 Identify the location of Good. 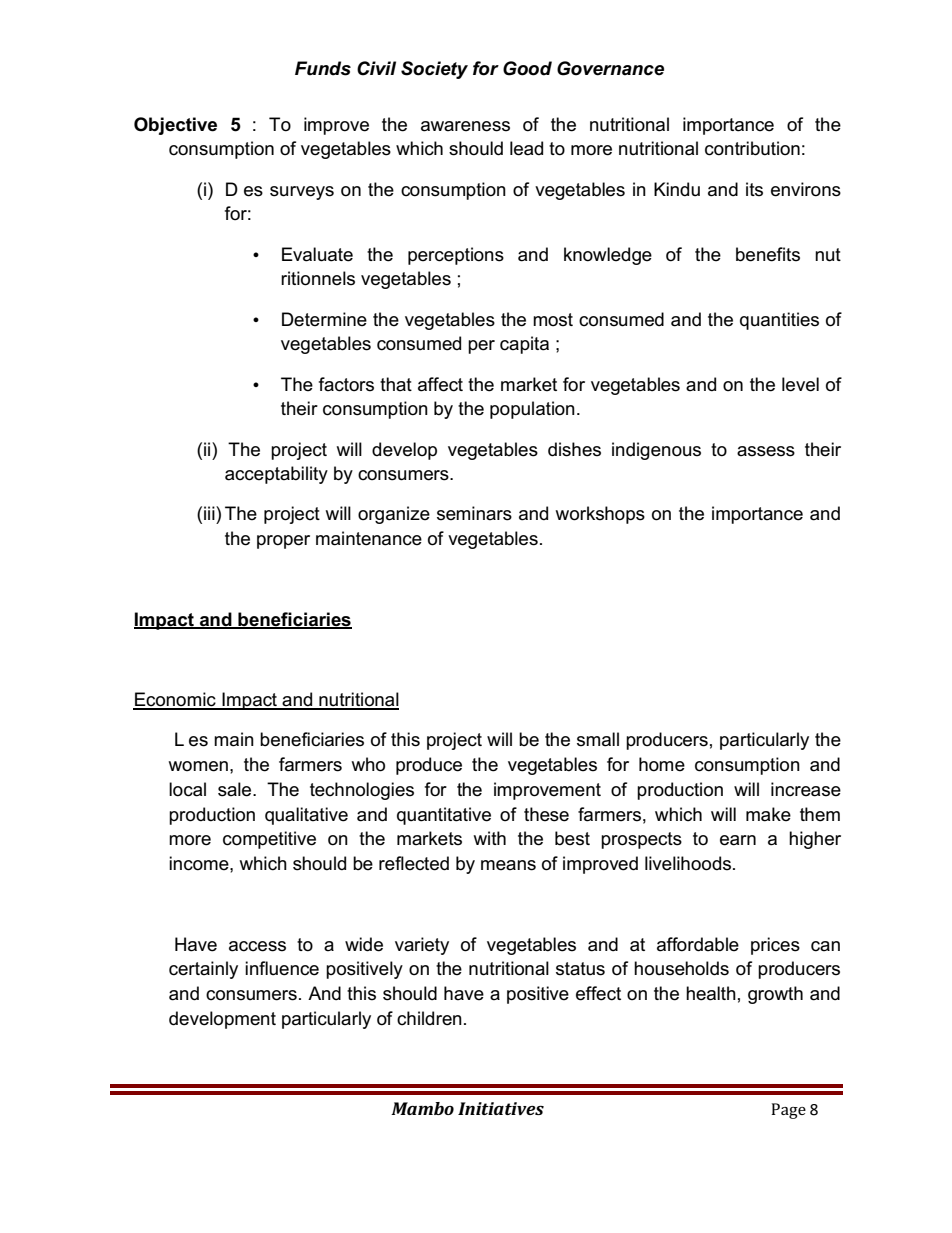
(527, 68).
